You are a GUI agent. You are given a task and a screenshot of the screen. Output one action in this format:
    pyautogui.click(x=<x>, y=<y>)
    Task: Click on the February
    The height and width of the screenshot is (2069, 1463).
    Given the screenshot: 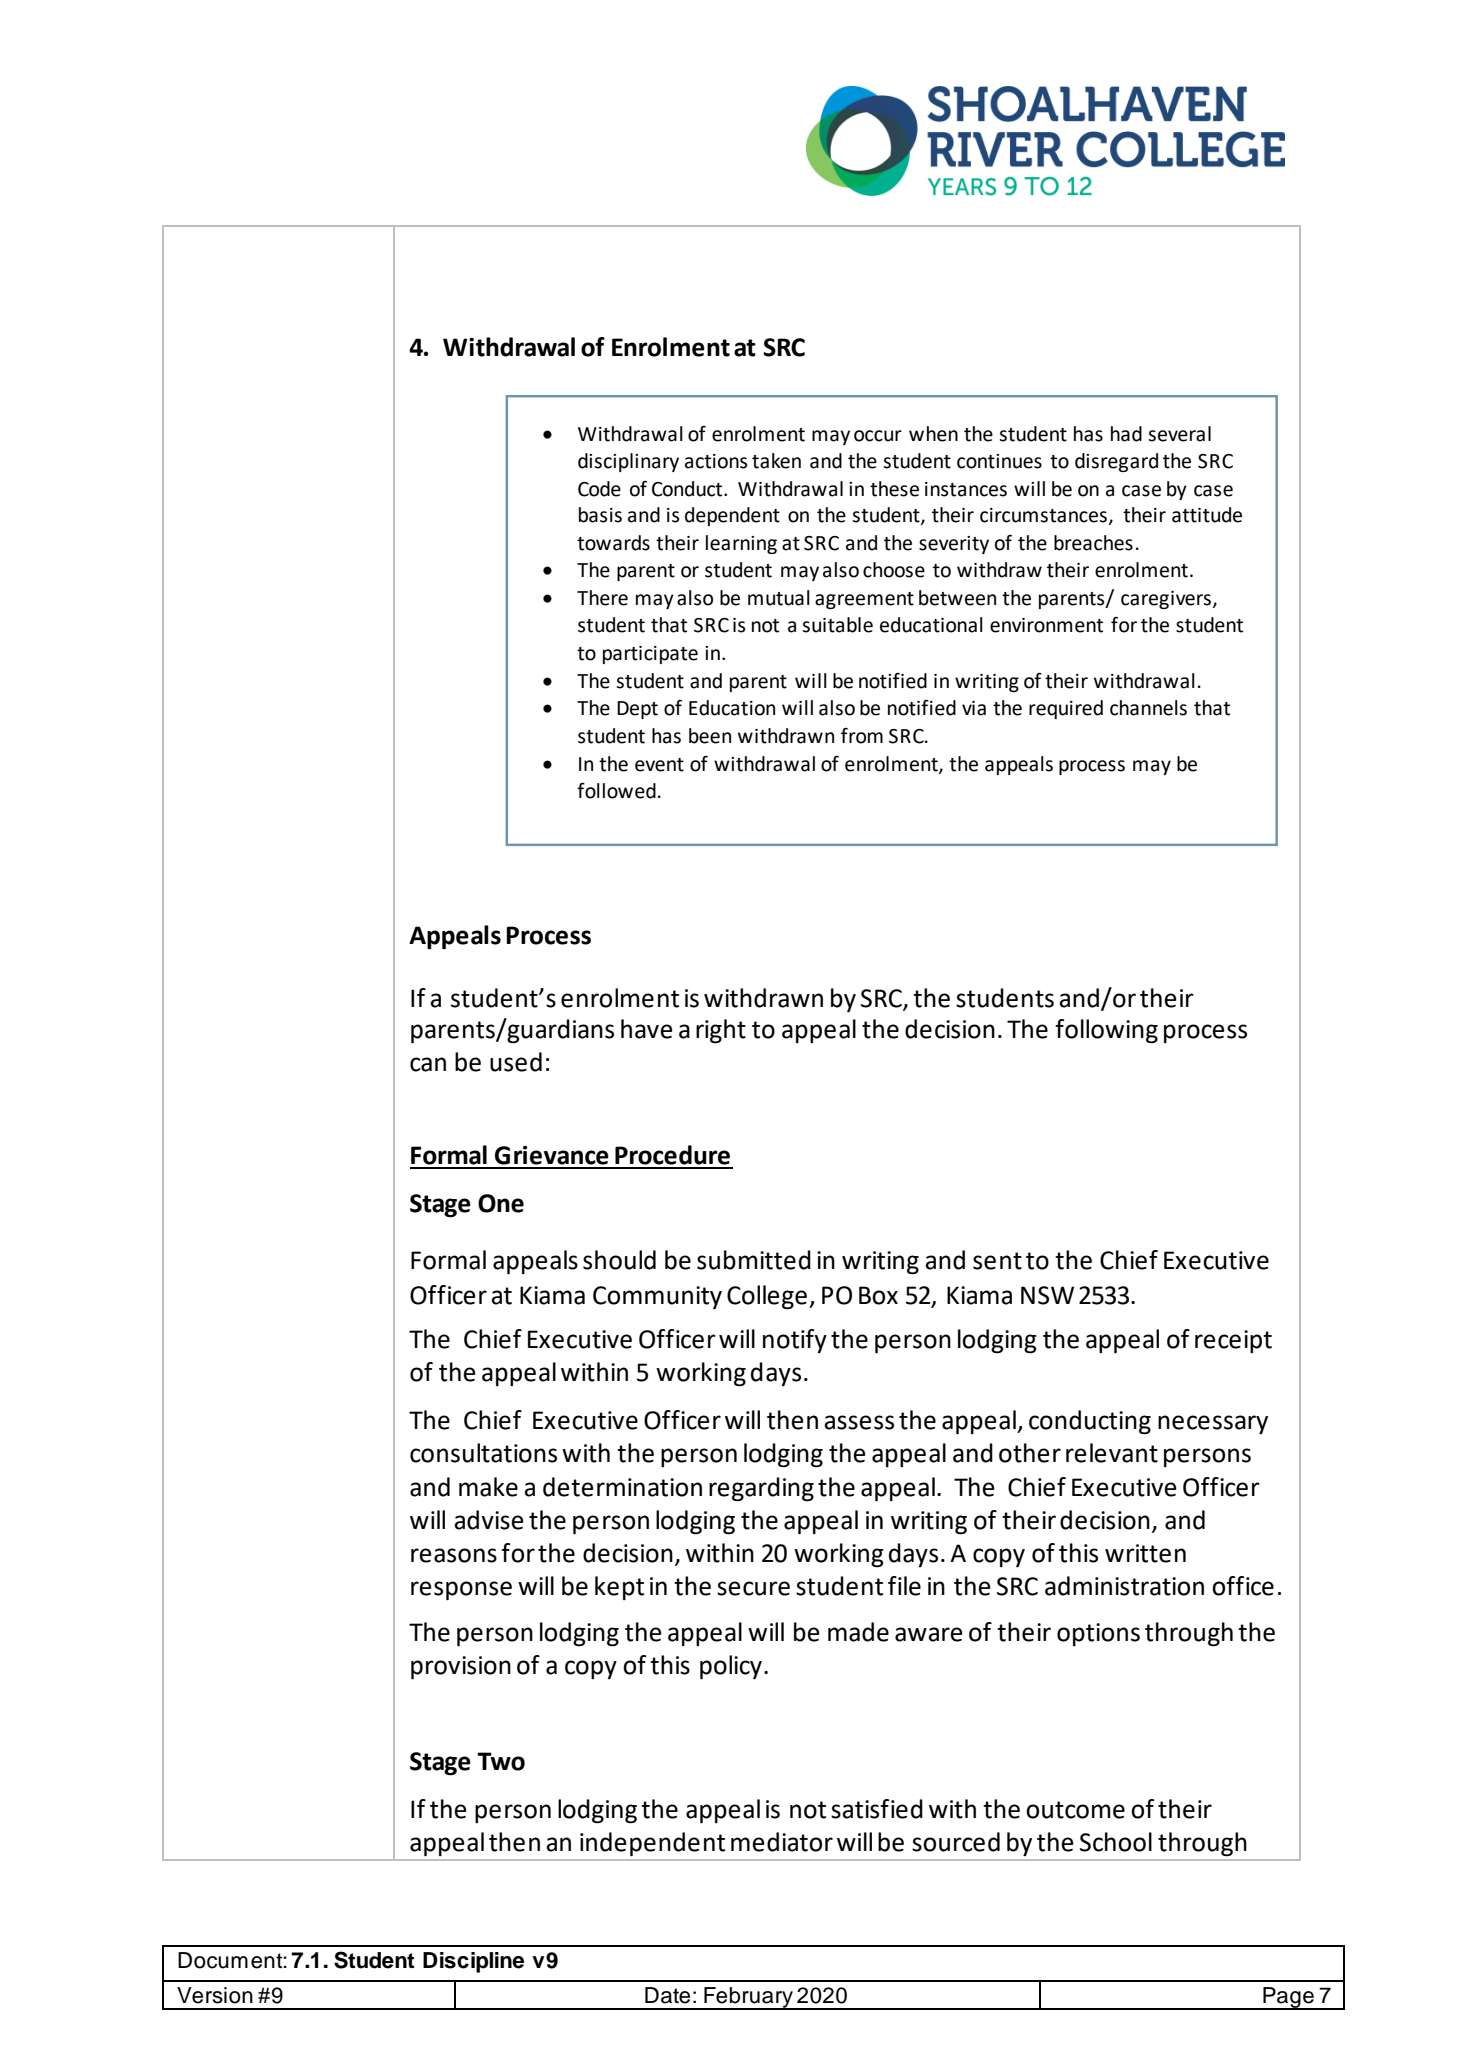 What is the action you would take?
    pyautogui.click(x=748, y=1998)
